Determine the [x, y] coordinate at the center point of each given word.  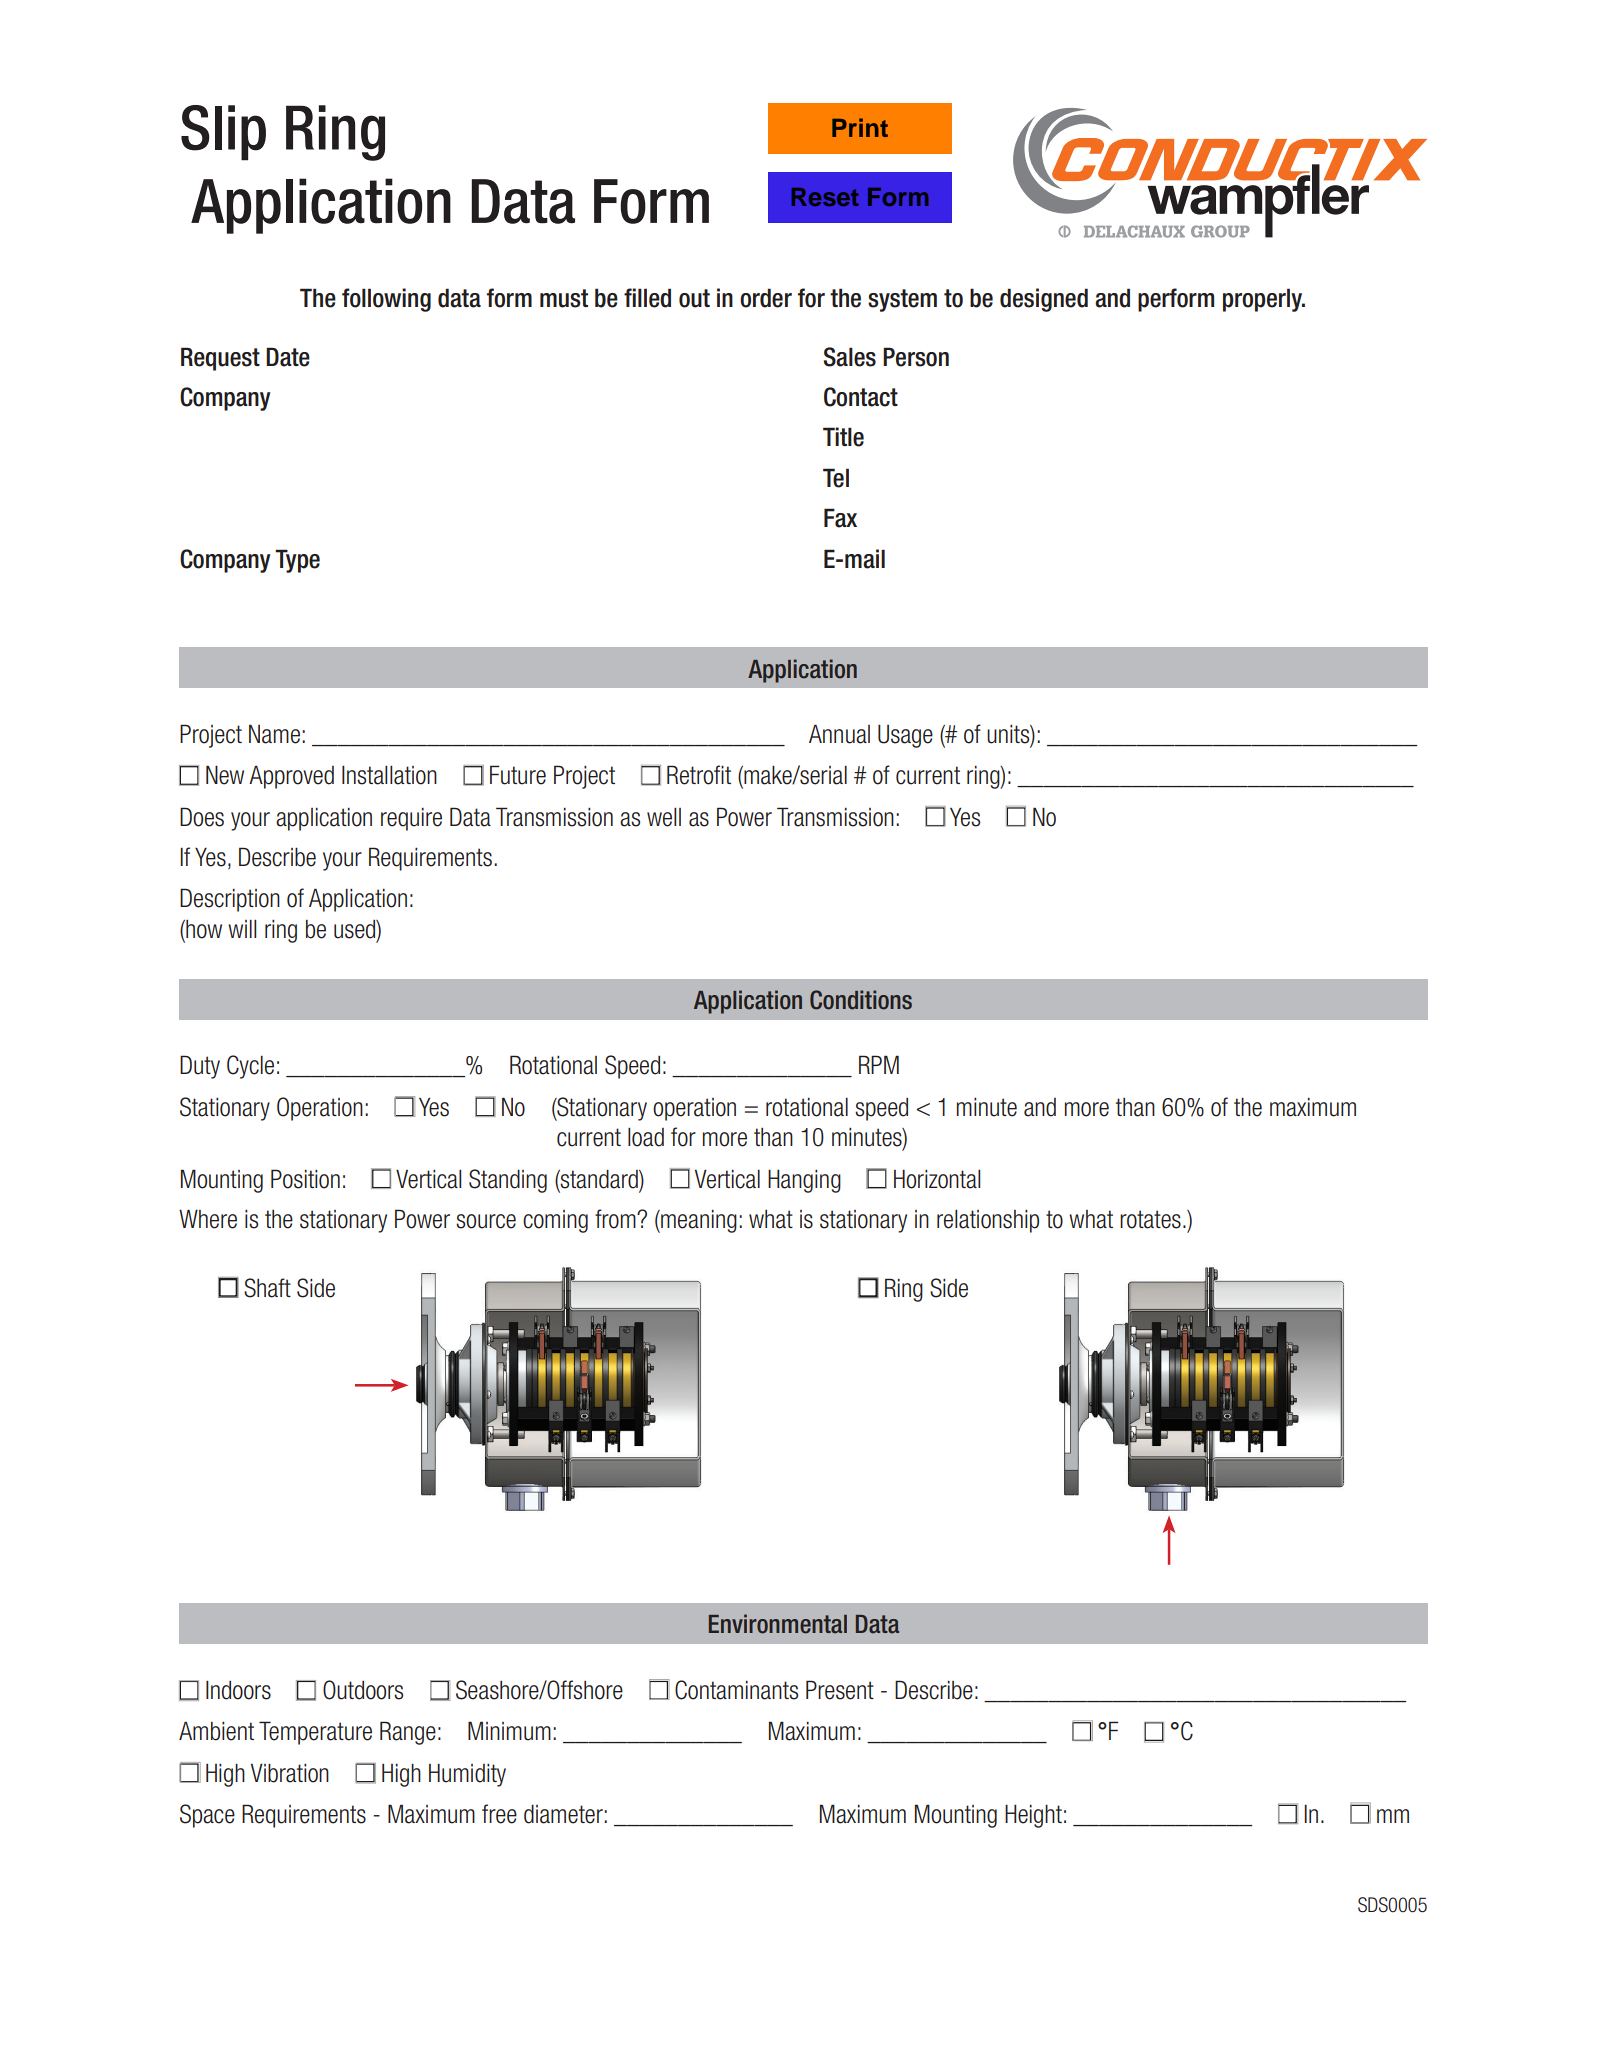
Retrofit [699, 775]
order [766, 298]
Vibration [290, 1773]
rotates [1150, 1219]
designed [1044, 300]
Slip [223, 133]
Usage [905, 736]
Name [274, 734]
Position [305, 1179]
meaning [698, 1221]
